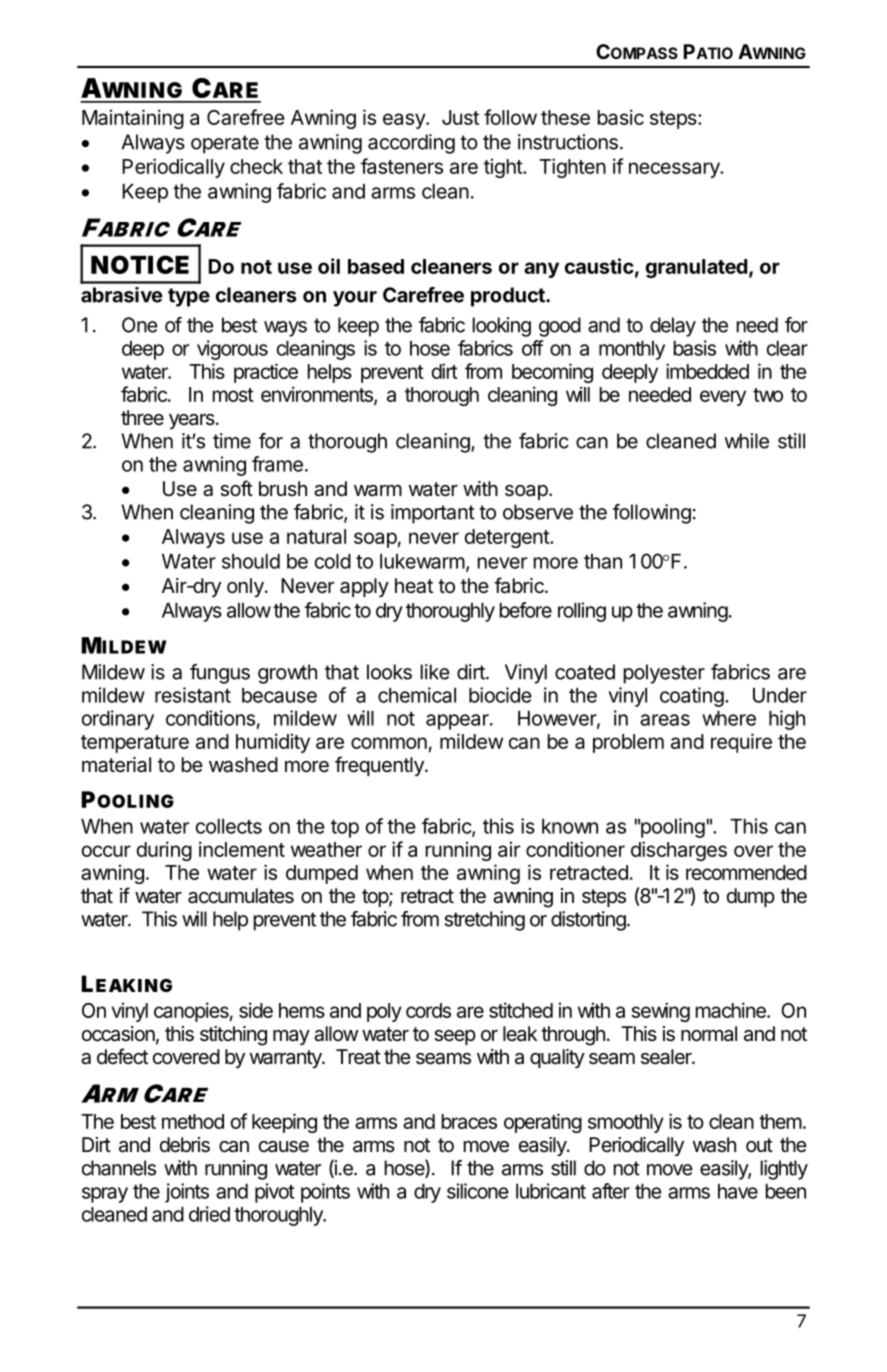 This image has width=887, height=1372. I want to click on fungus, so click(220, 674).
